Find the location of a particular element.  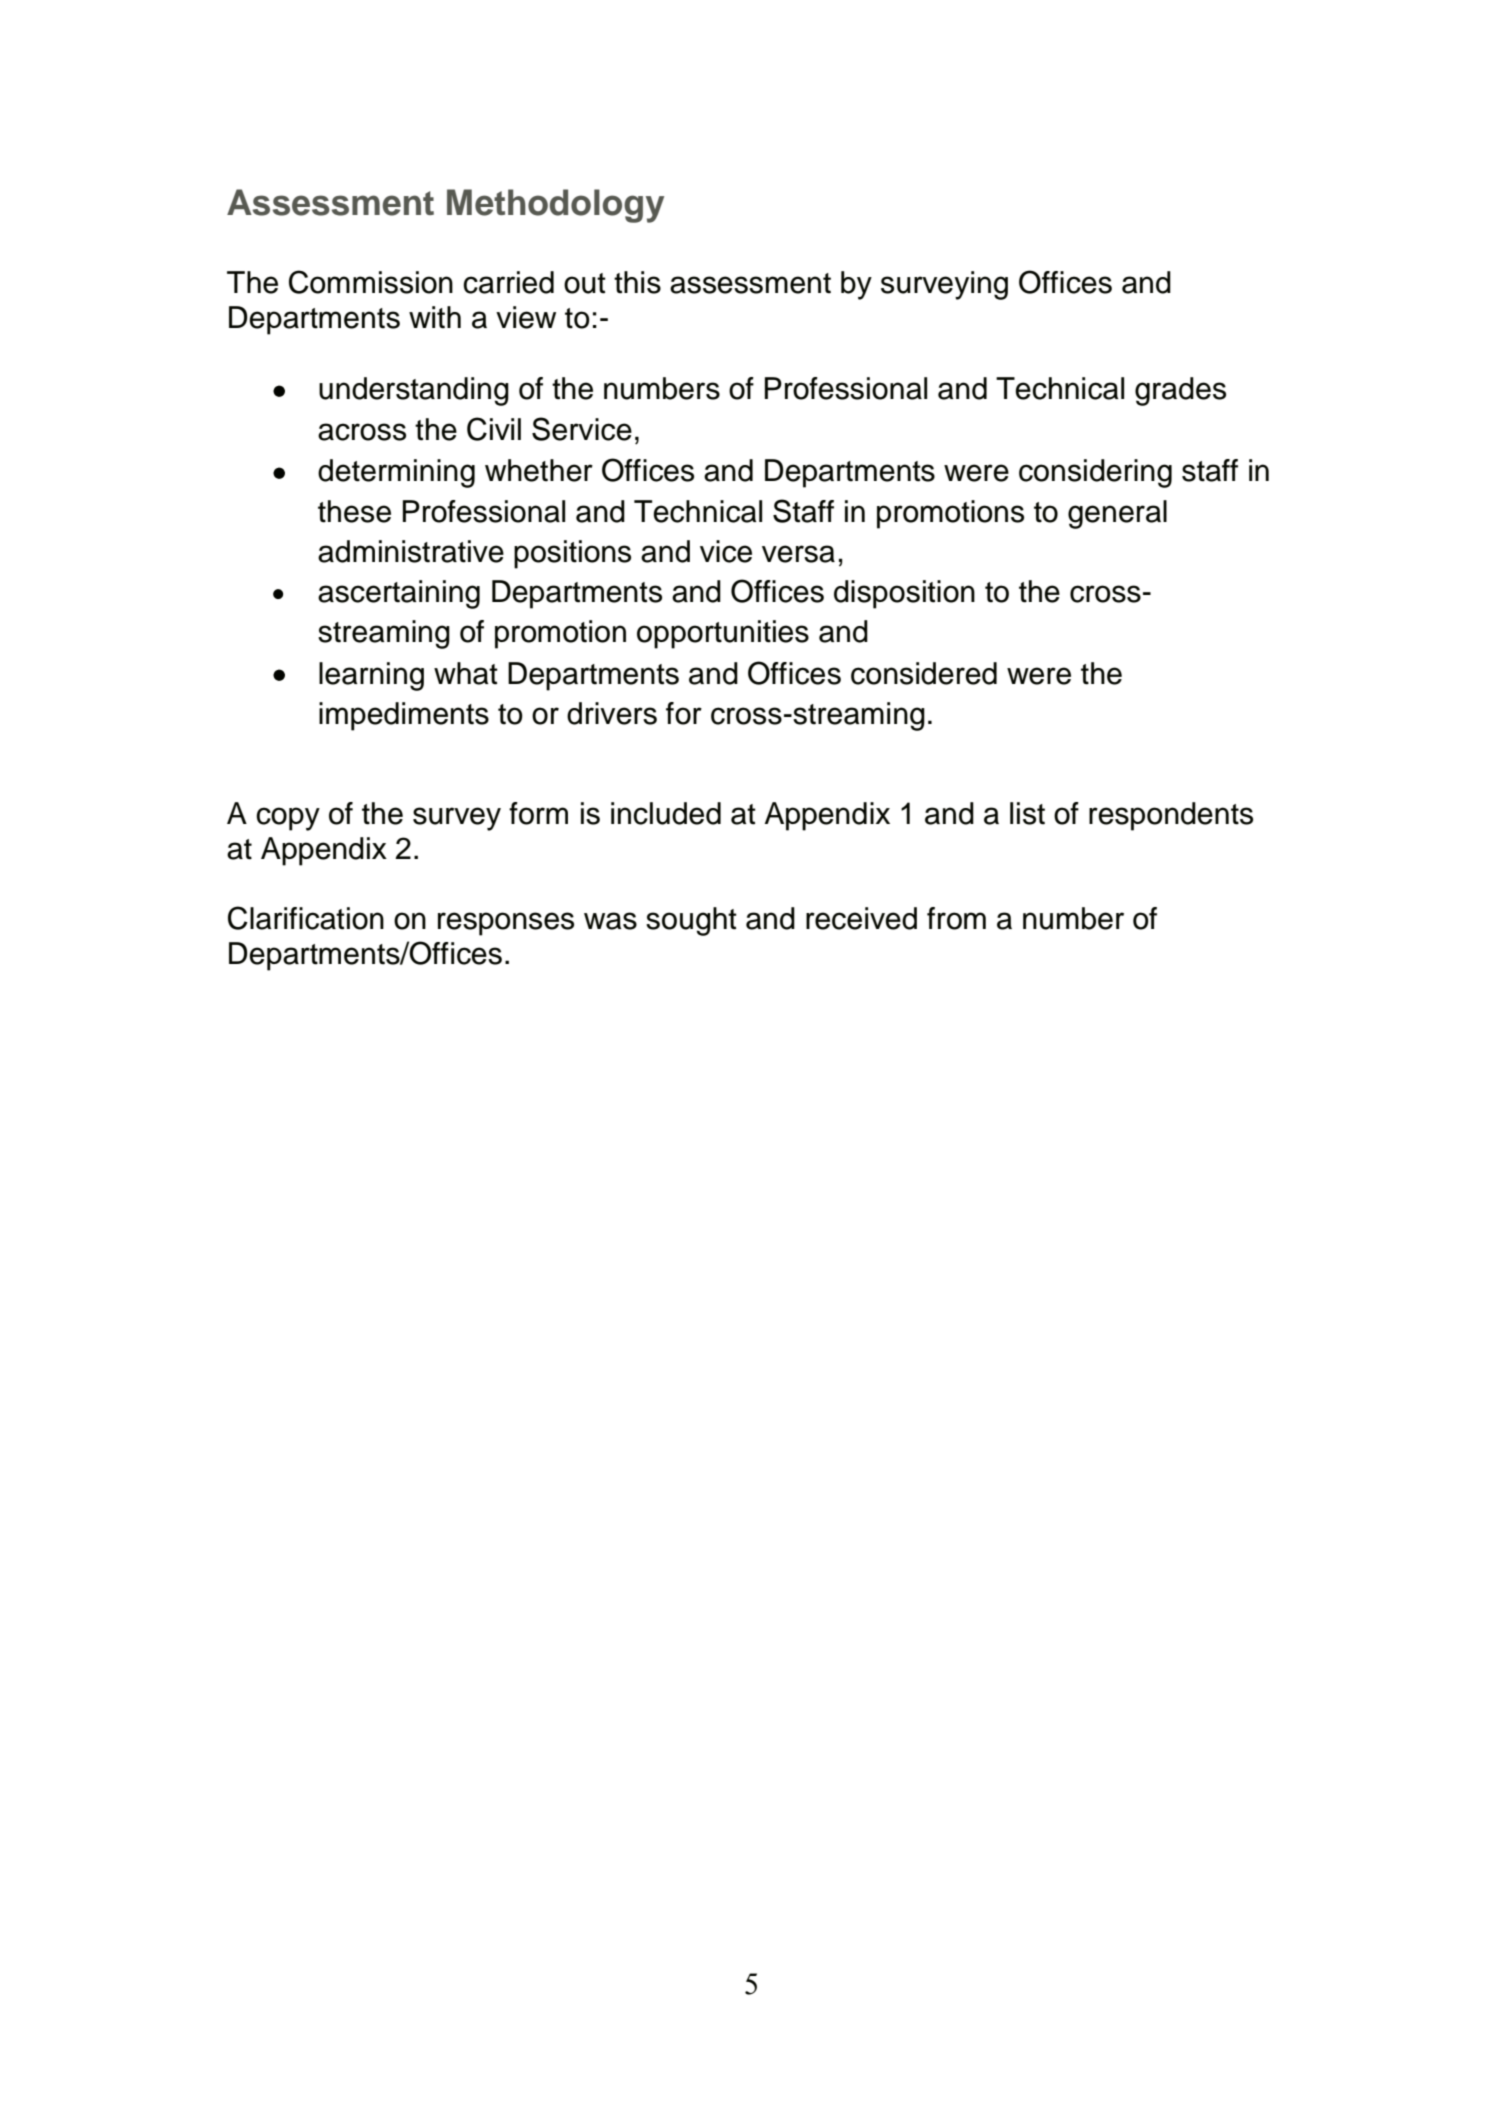

Clarification is located at coordinates (306, 918).
